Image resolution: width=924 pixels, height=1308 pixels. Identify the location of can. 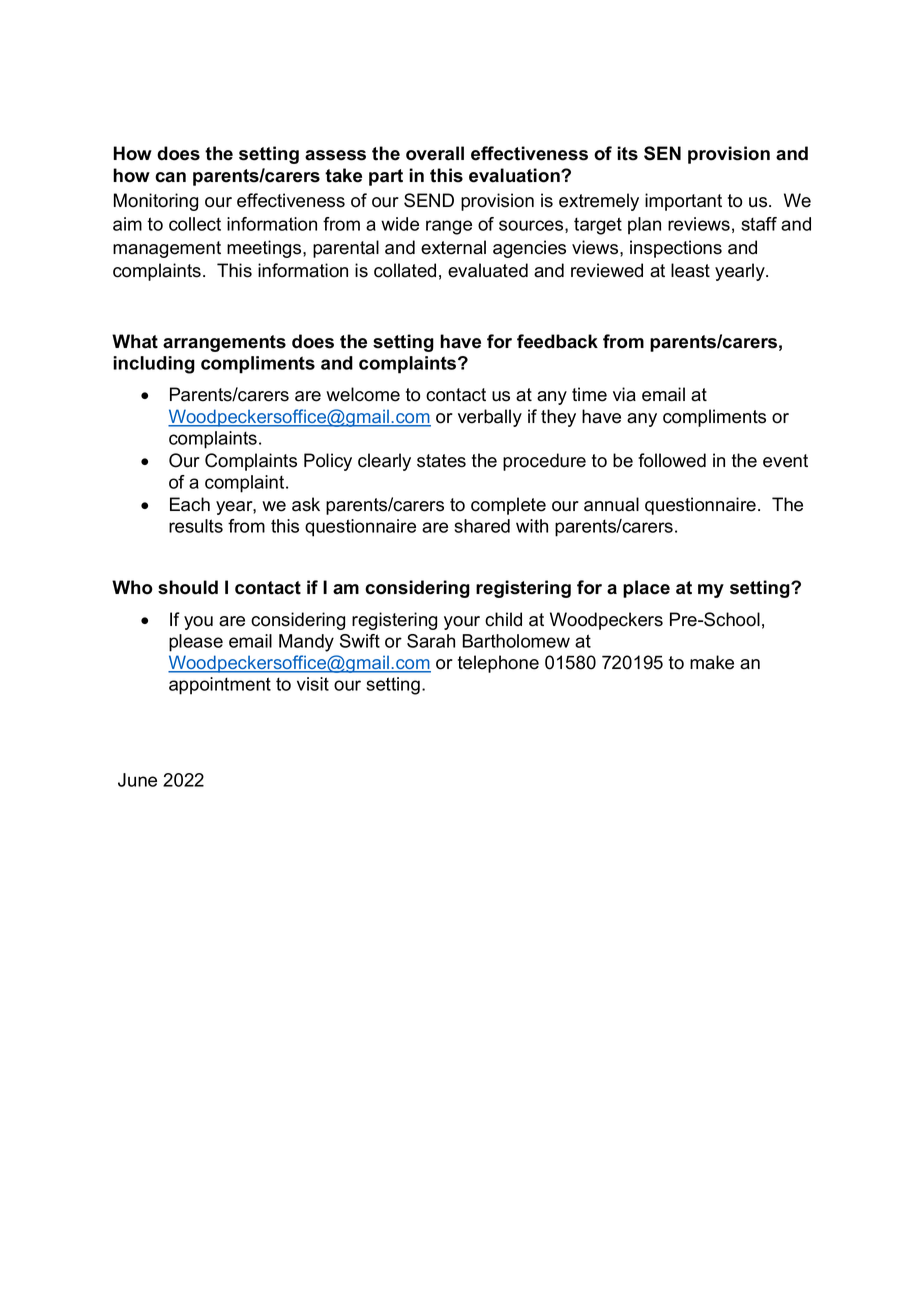
(170, 177).
